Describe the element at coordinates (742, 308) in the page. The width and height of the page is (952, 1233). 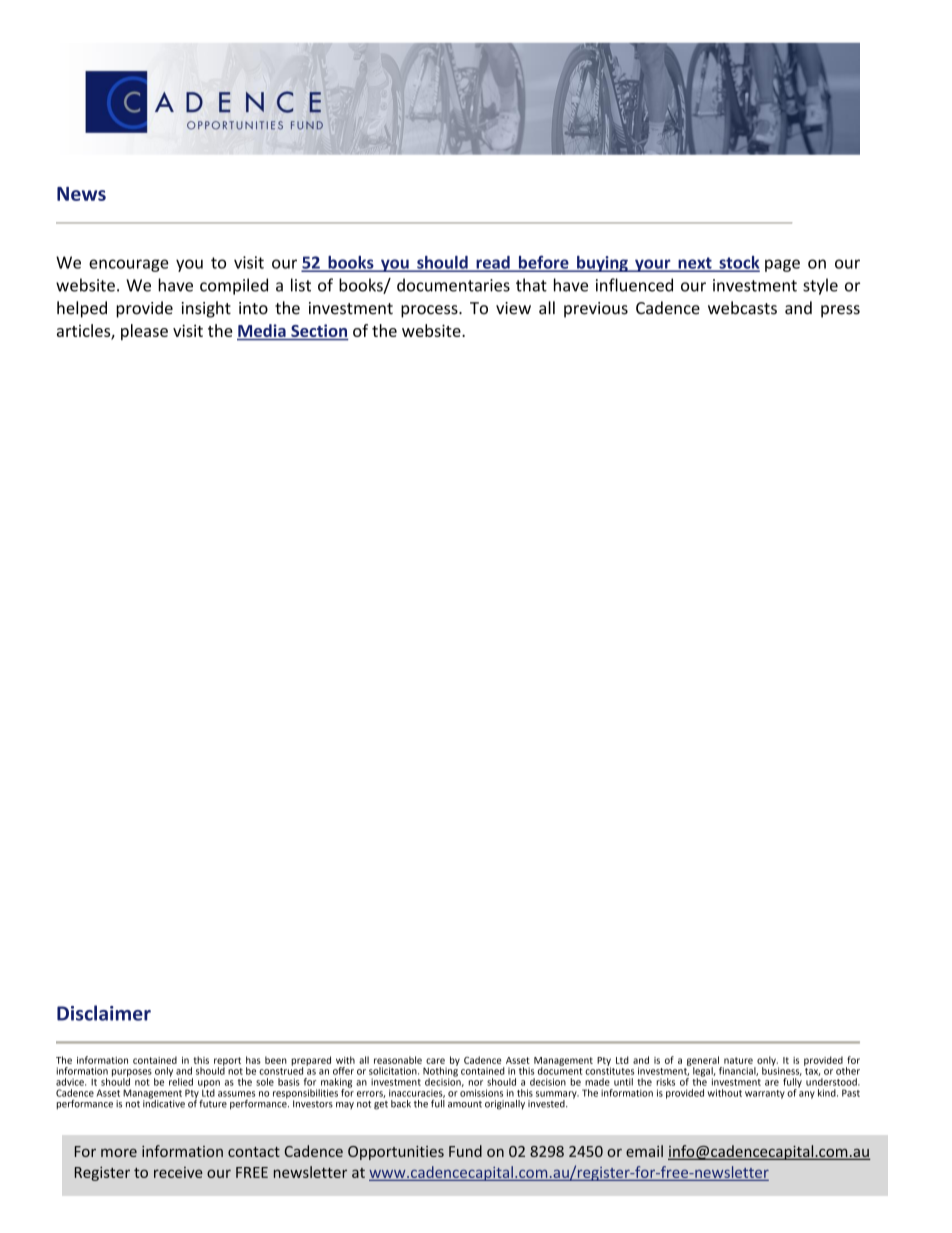
I see `webcasts` at that location.
